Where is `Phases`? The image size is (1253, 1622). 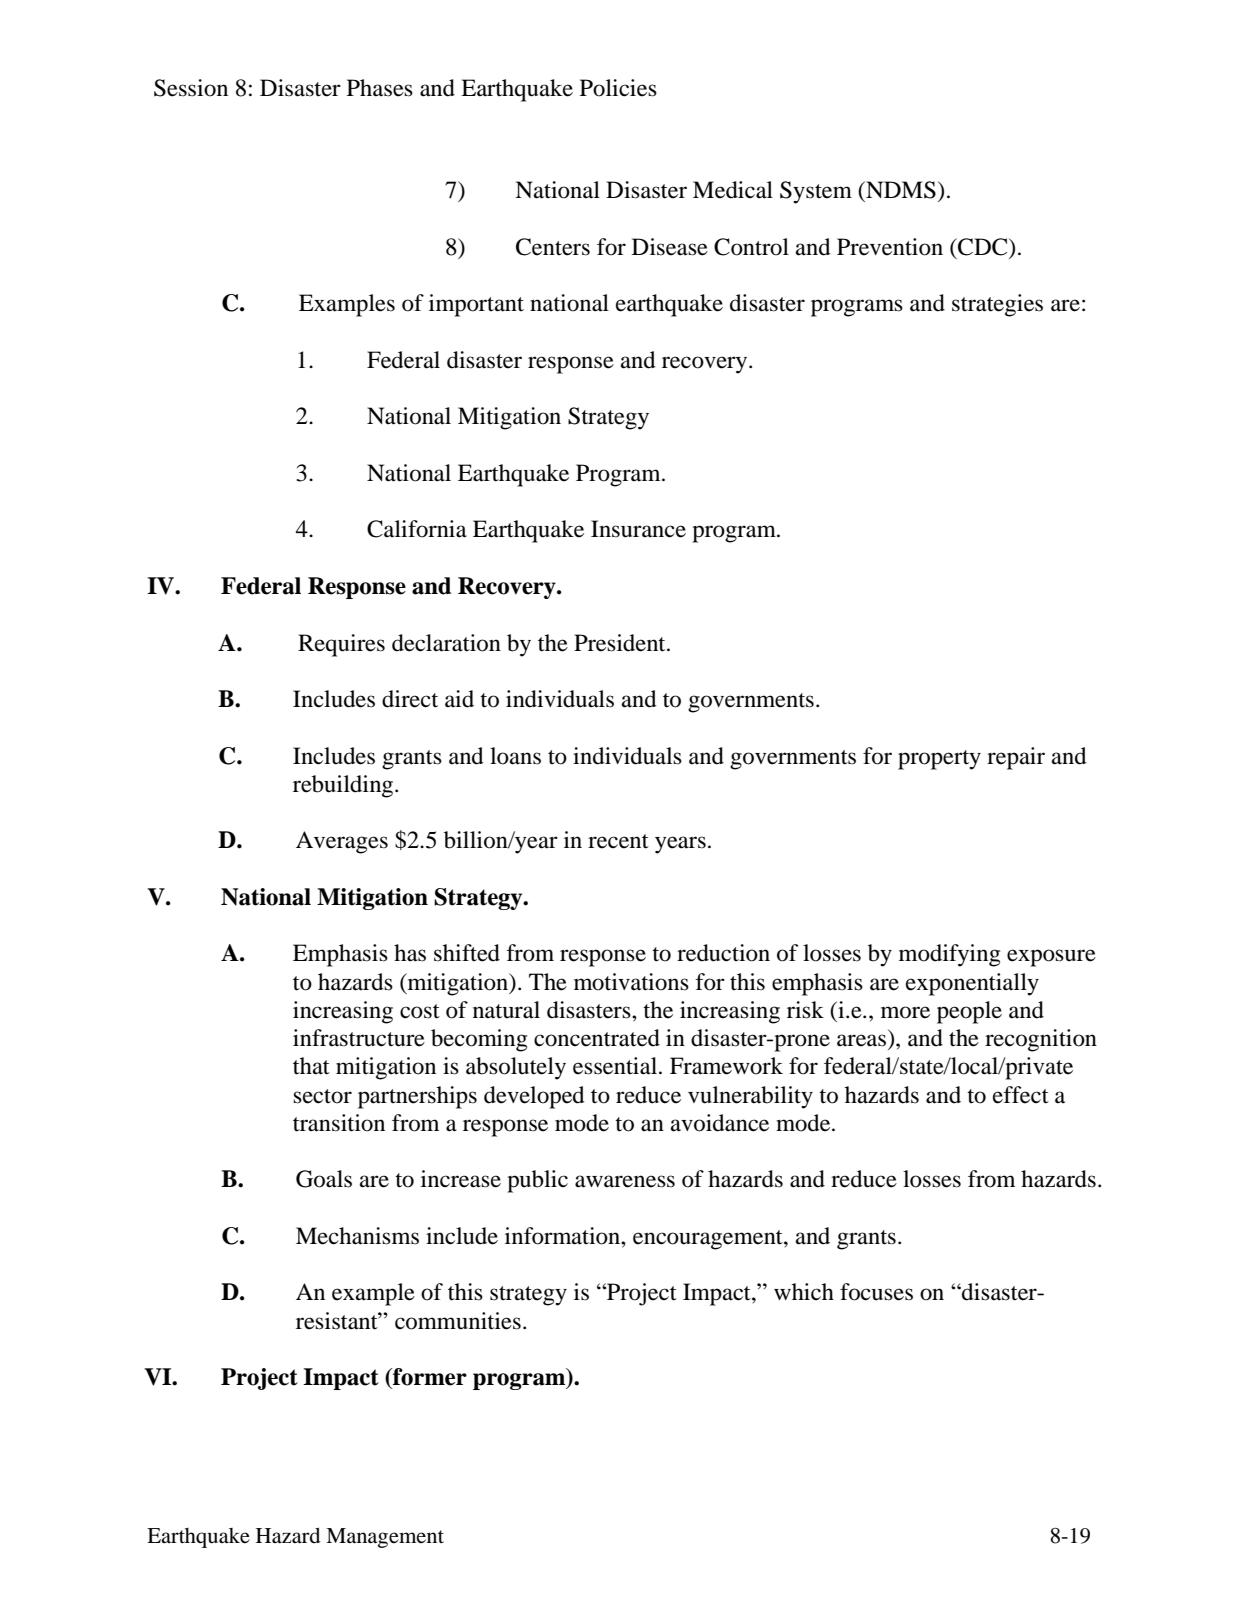 Phases is located at coordinates (380, 88).
